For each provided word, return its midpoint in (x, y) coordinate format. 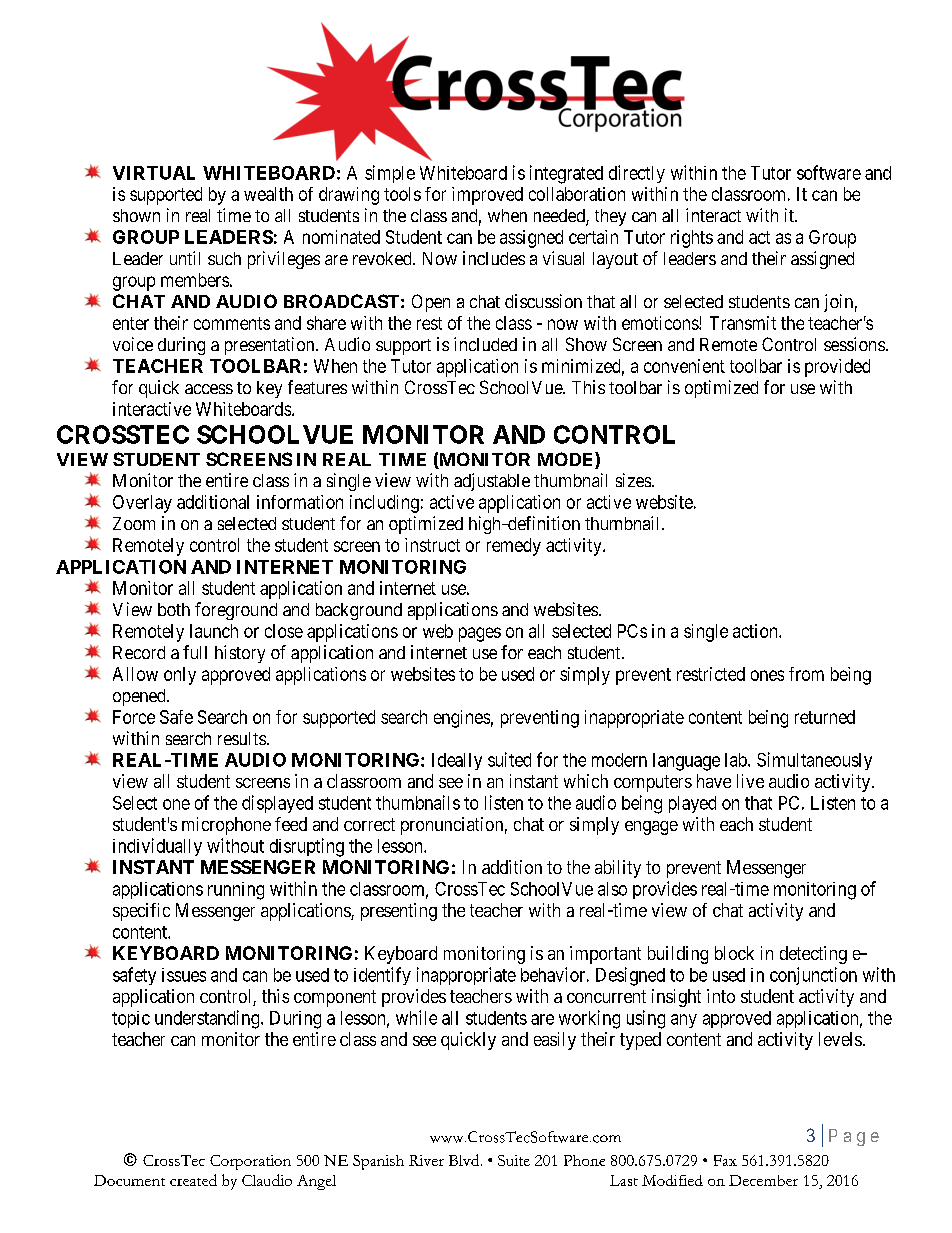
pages (480, 634)
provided (837, 368)
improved (487, 196)
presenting (399, 912)
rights (692, 239)
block (734, 953)
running (236, 891)
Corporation (250, 1162)
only (180, 676)
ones (767, 675)
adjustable (492, 482)
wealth (268, 194)
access (209, 389)
